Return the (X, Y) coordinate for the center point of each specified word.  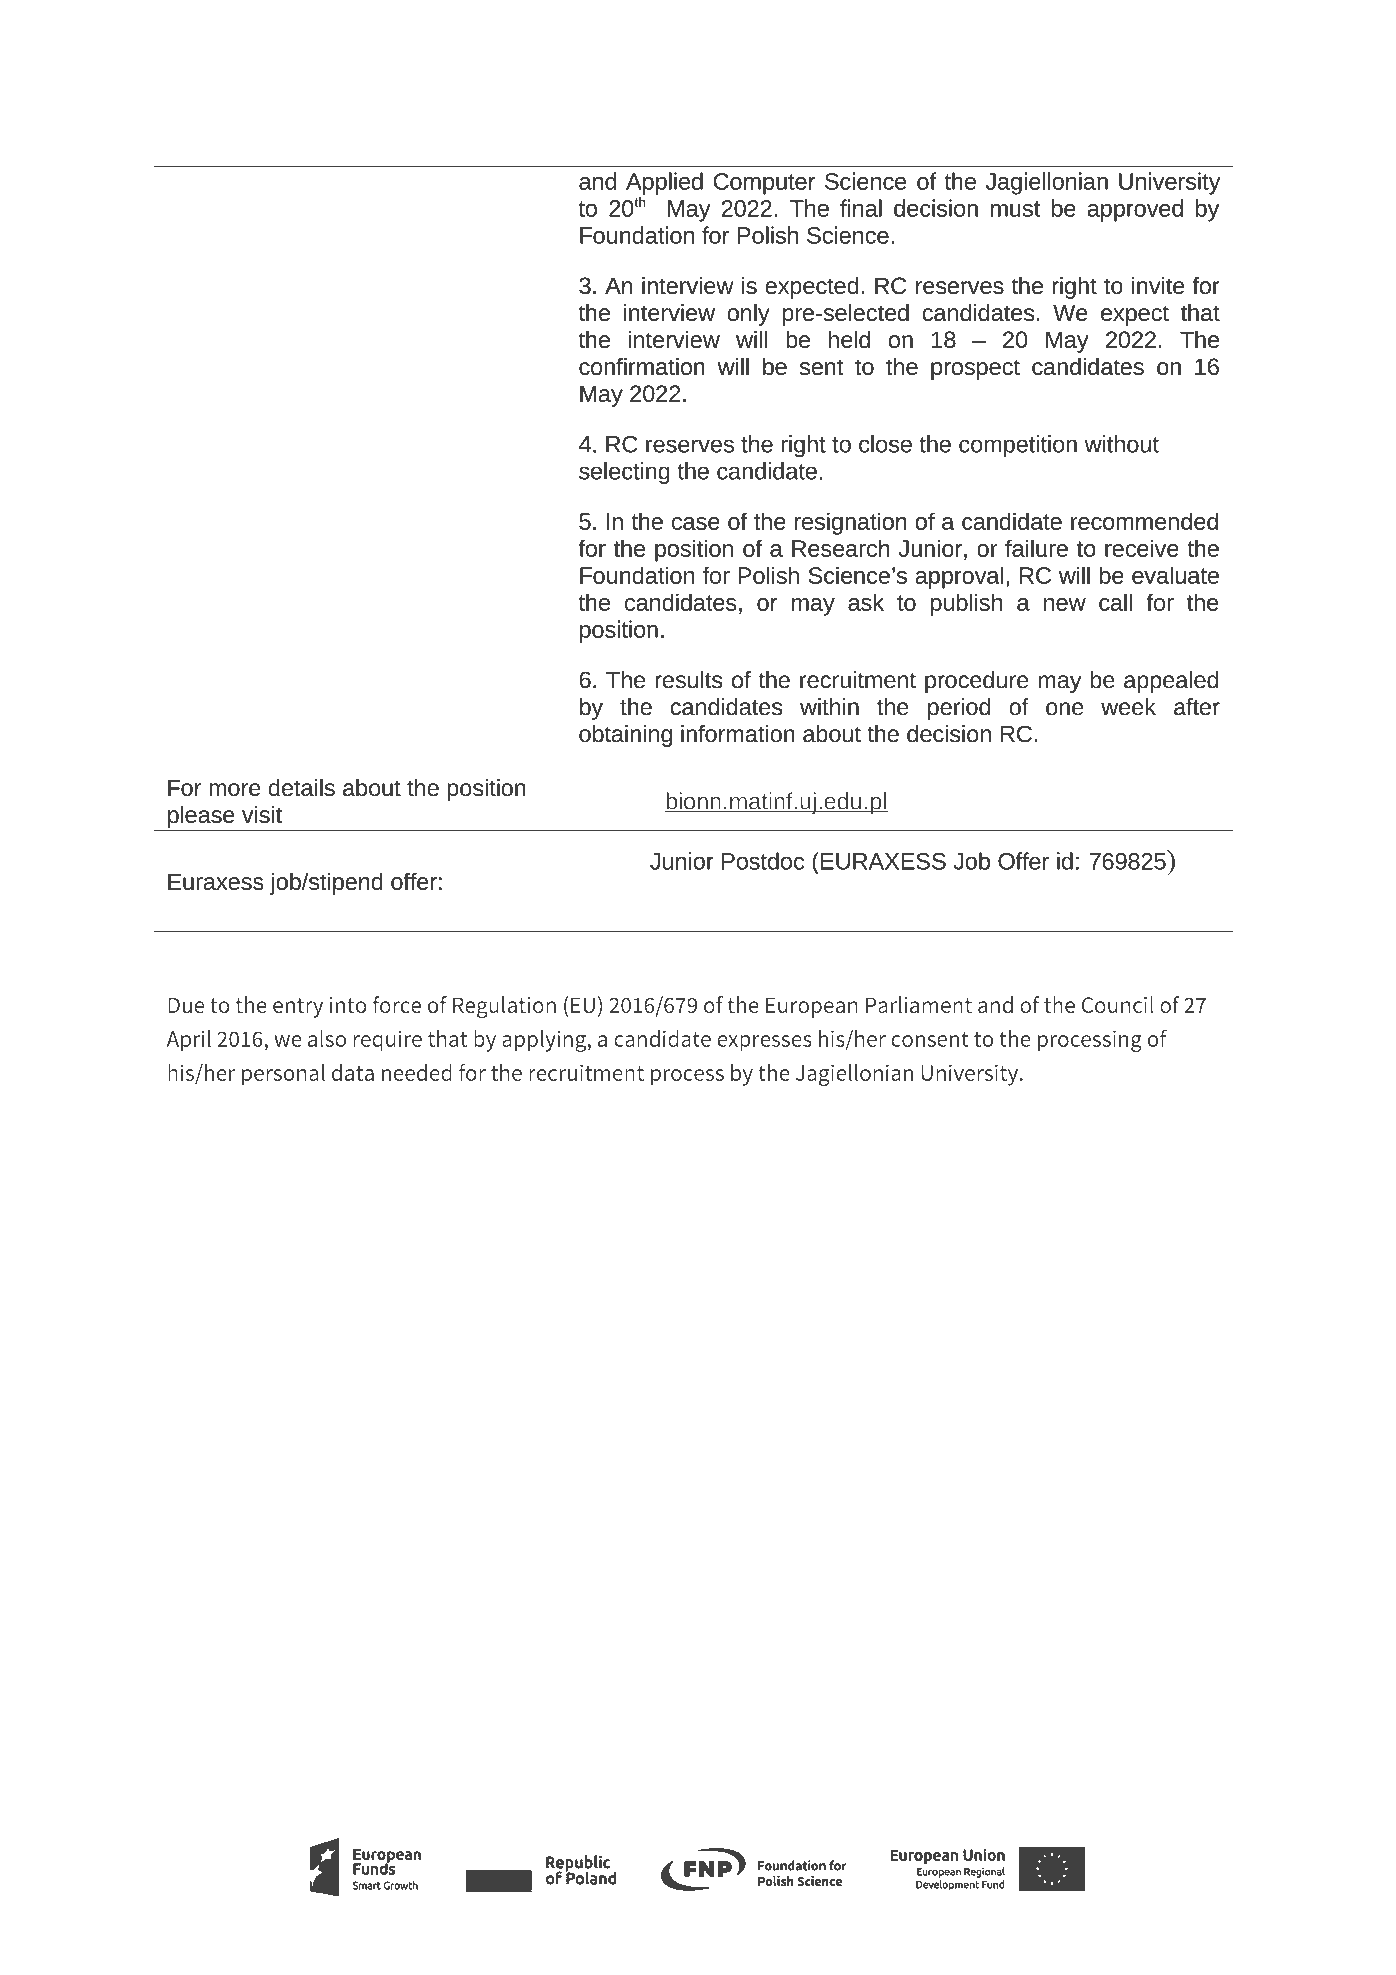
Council (1118, 1004)
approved (1135, 210)
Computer (764, 184)
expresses (764, 1043)
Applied (664, 183)
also (327, 1038)
